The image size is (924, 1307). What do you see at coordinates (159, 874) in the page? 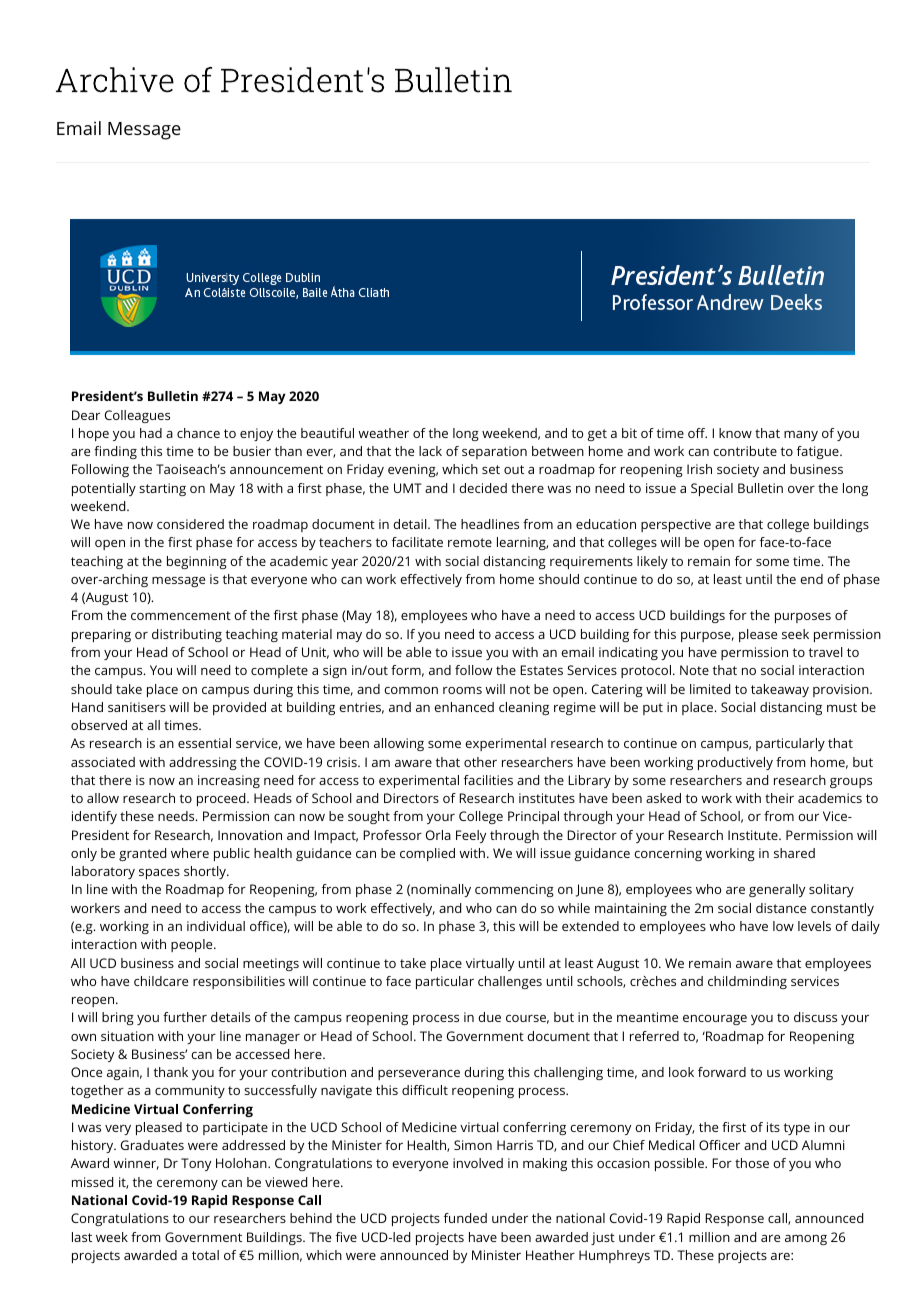
I see `spaces` at bounding box center [159, 874].
